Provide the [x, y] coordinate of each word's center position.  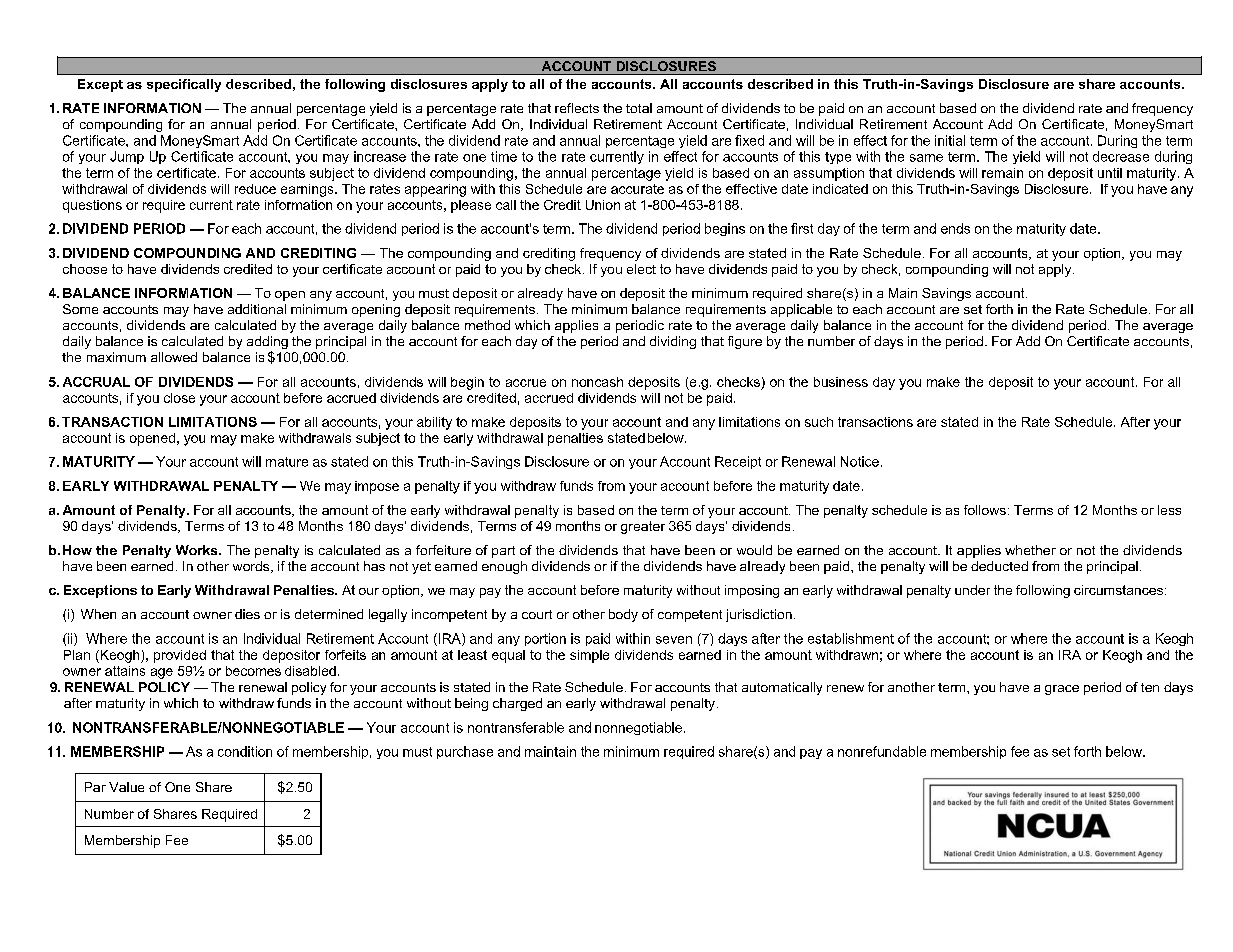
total [639, 108]
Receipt [738, 462]
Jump [127, 157]
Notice [860, 461]
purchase [465, 752]
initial [950, 140]
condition [245, 751]
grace [1062, 690]
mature [287, 462]
